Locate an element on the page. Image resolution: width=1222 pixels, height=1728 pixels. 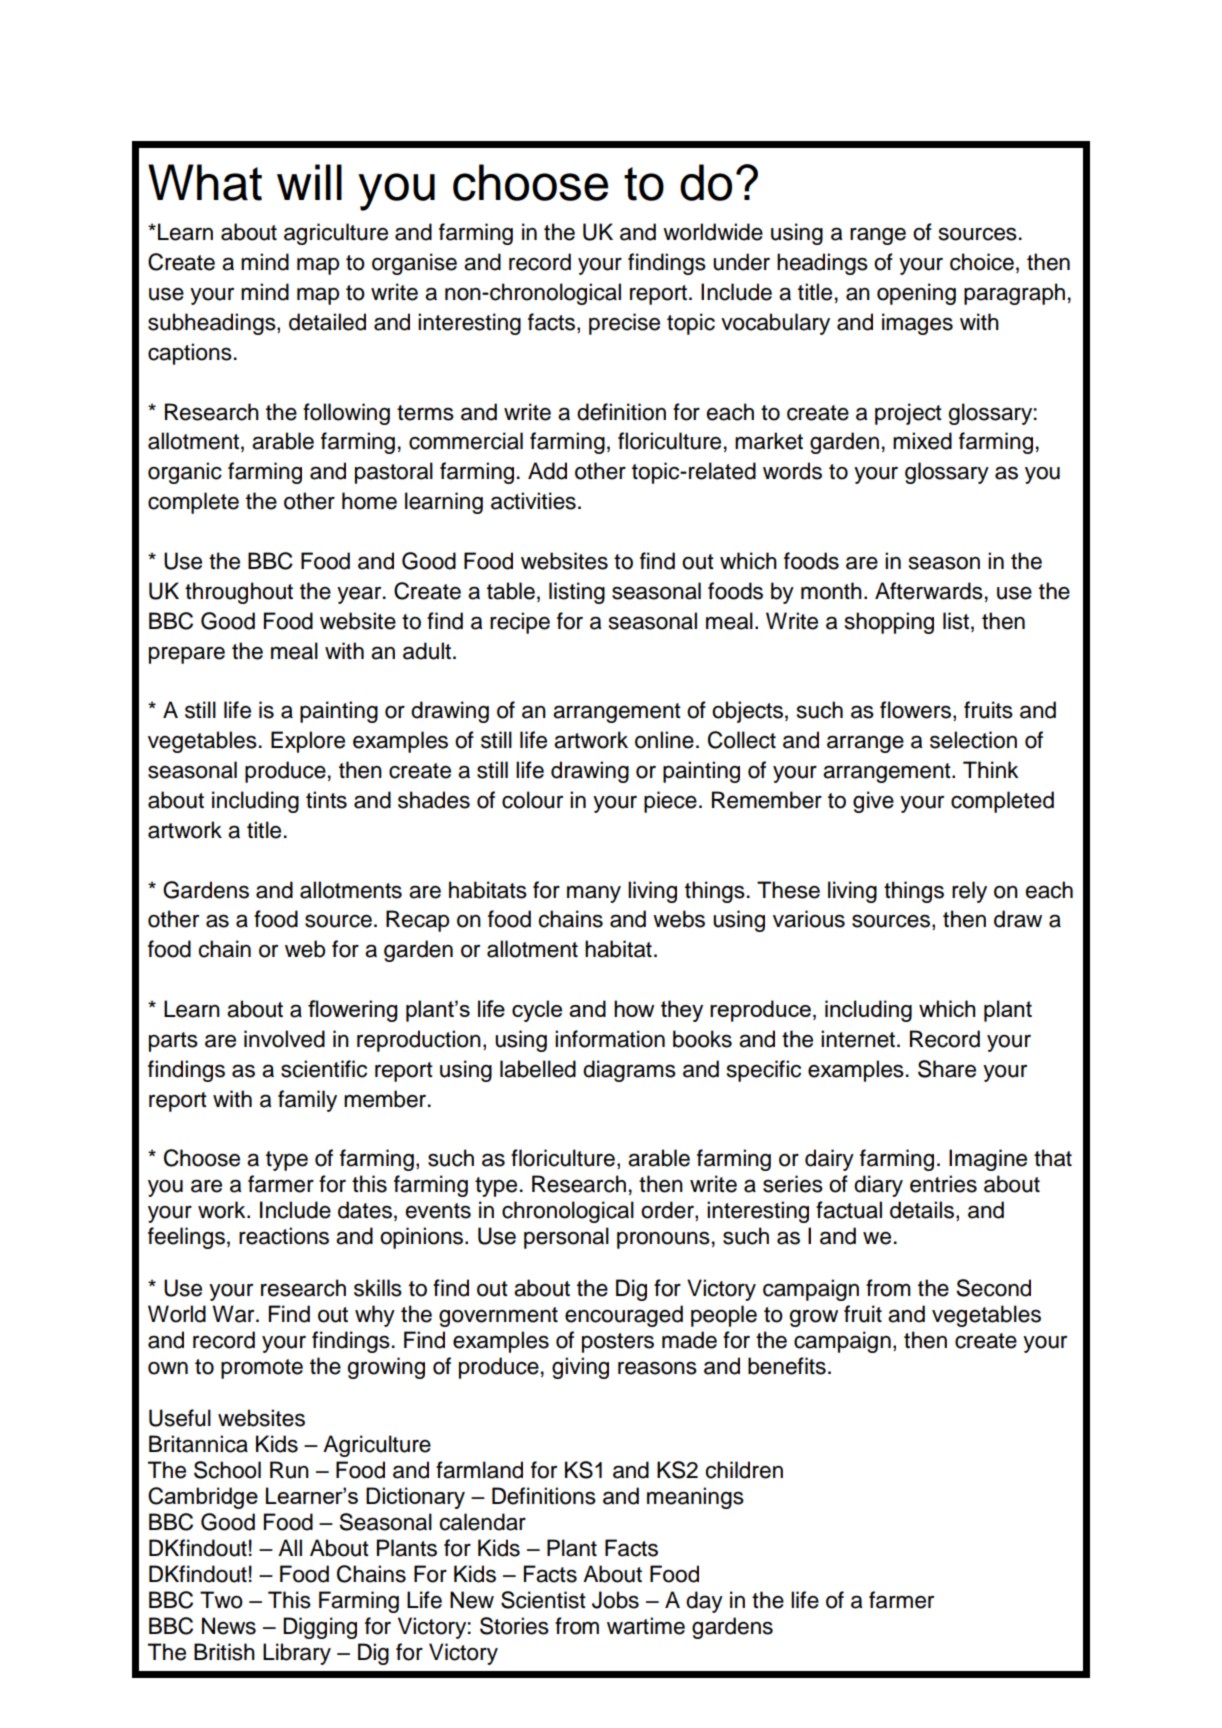
News is located at coordinates (229, 1626).
